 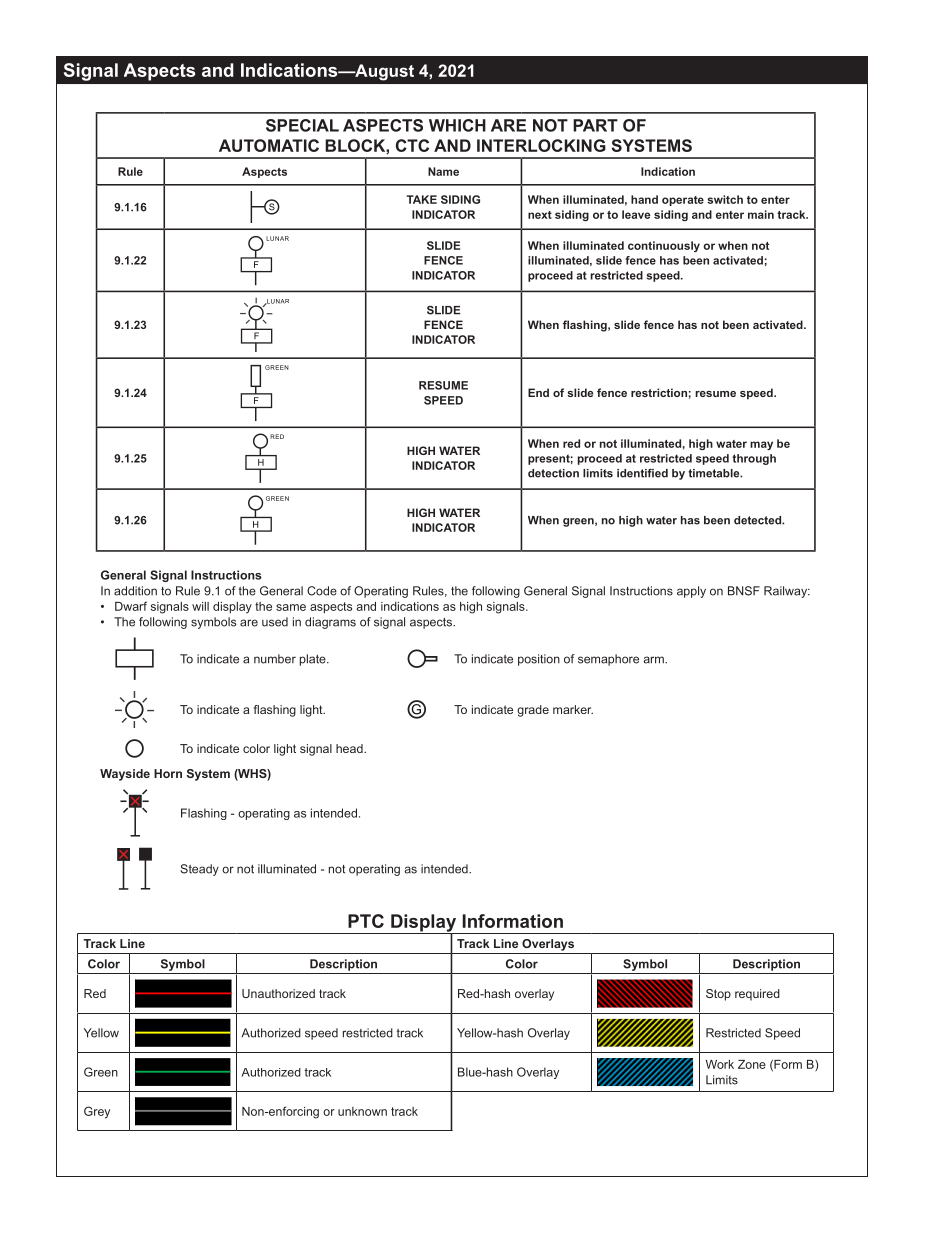 I want to click on CTC, so click(x=412, y=145).
